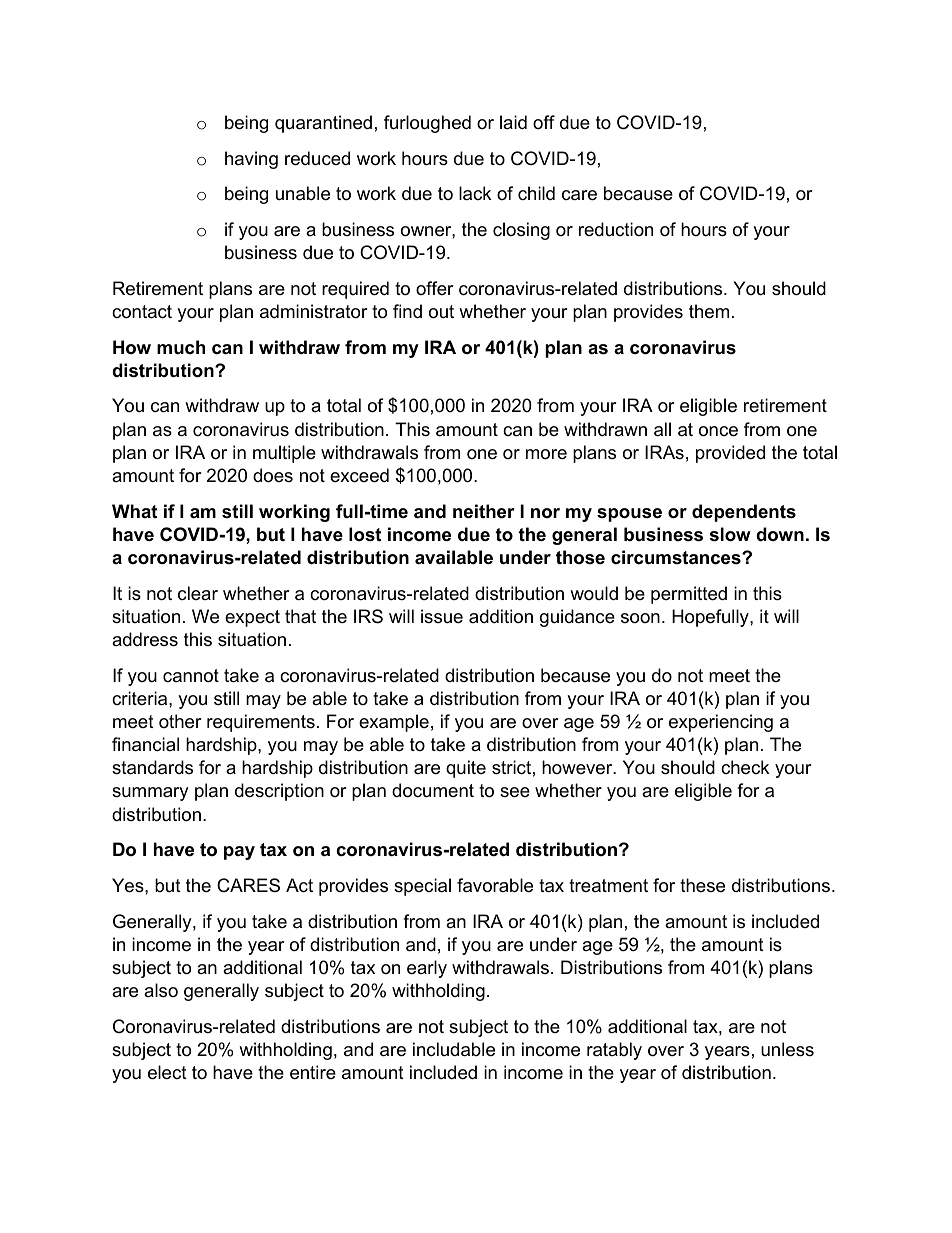 The width and height of the screenshot is (952, 1233). What do you see at coordinates (745, 767) in the screenshot?
I see `check` at bounding box center [745, 767].
